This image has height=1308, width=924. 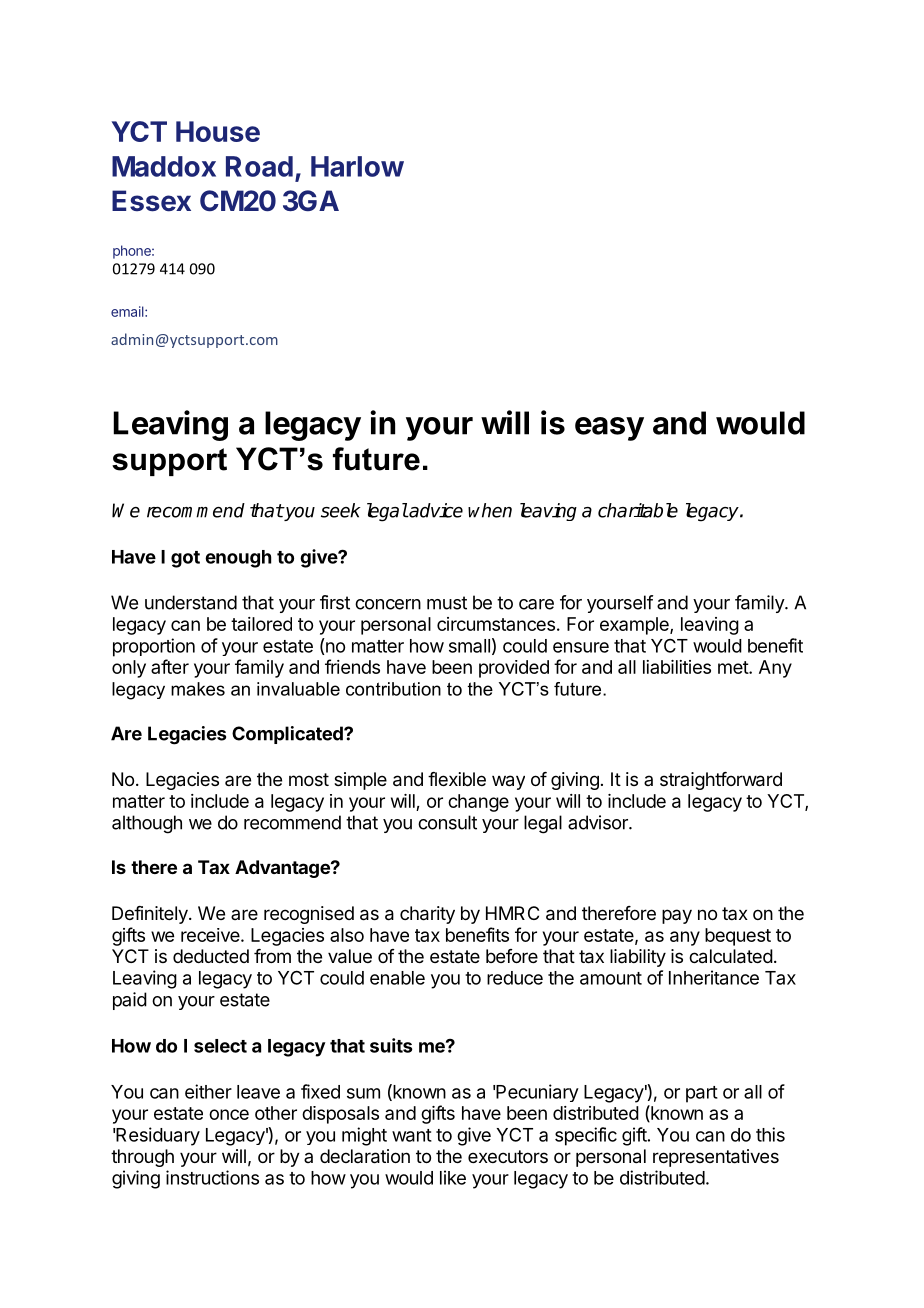 What do you see at coordinates (218, 131) in the image?
I see `House` at bounding box center [218, 131].
